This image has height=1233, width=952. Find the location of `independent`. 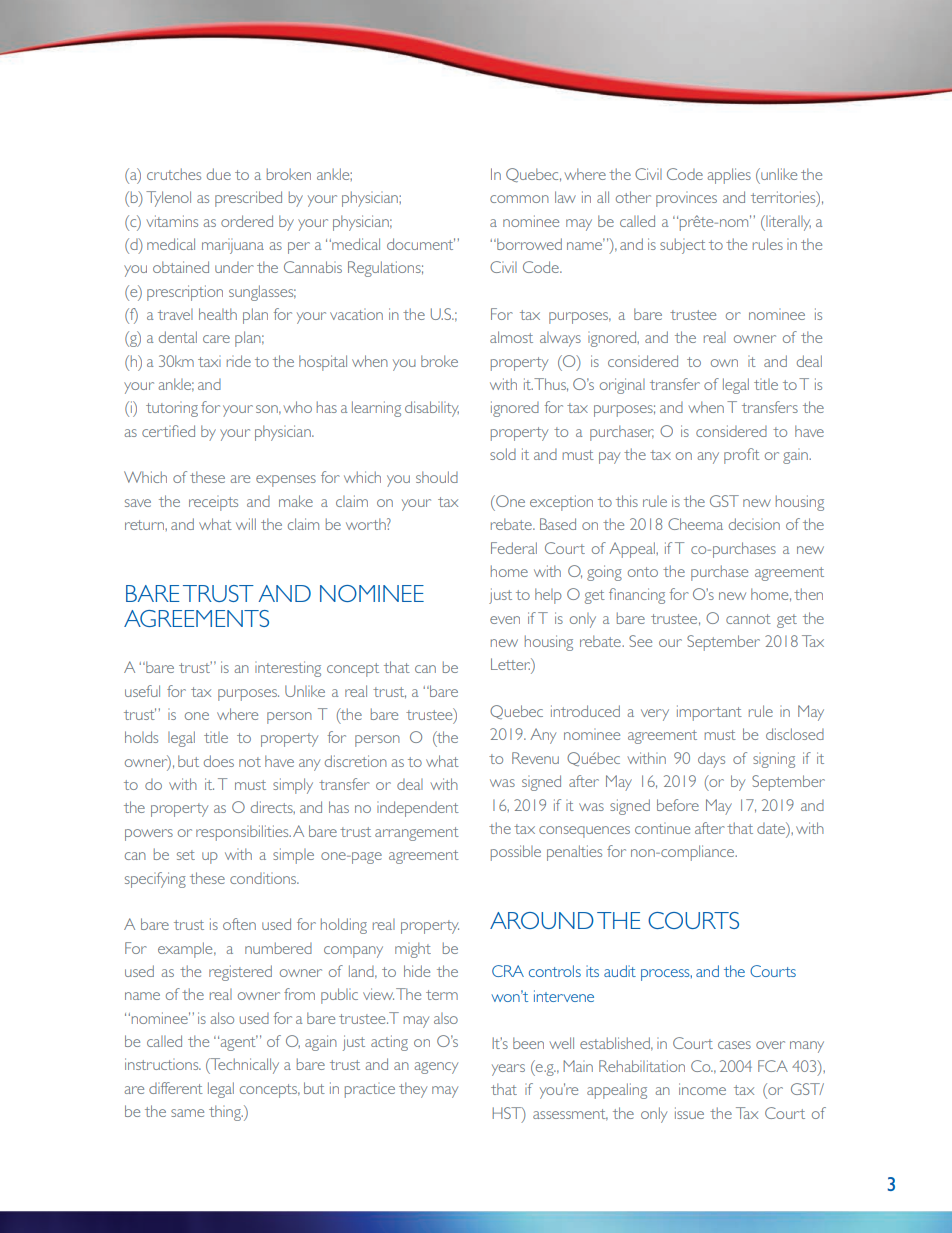

independent is located at coordinates (418, 809).
